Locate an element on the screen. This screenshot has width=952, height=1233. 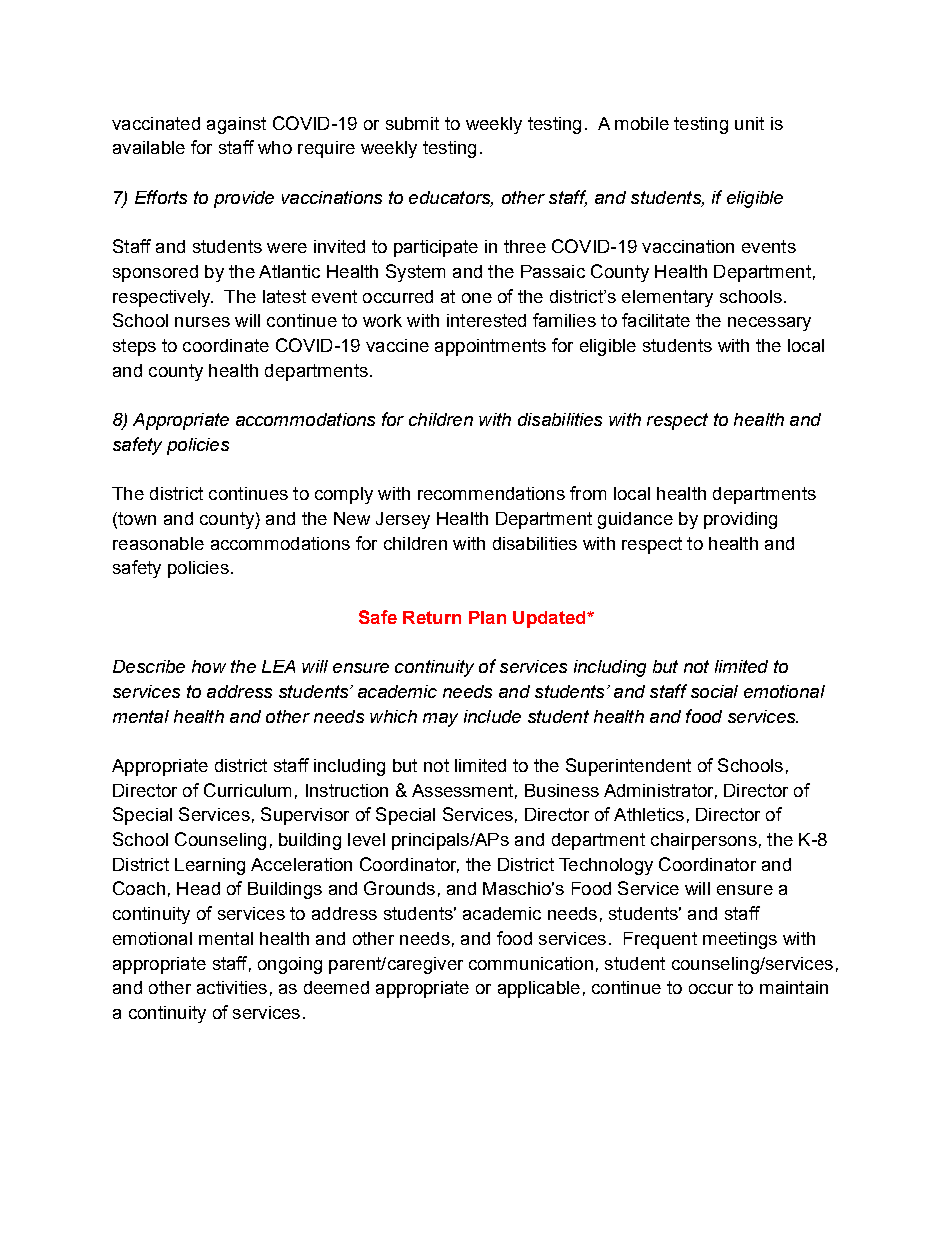
social is located at coordinates (714, 691).
